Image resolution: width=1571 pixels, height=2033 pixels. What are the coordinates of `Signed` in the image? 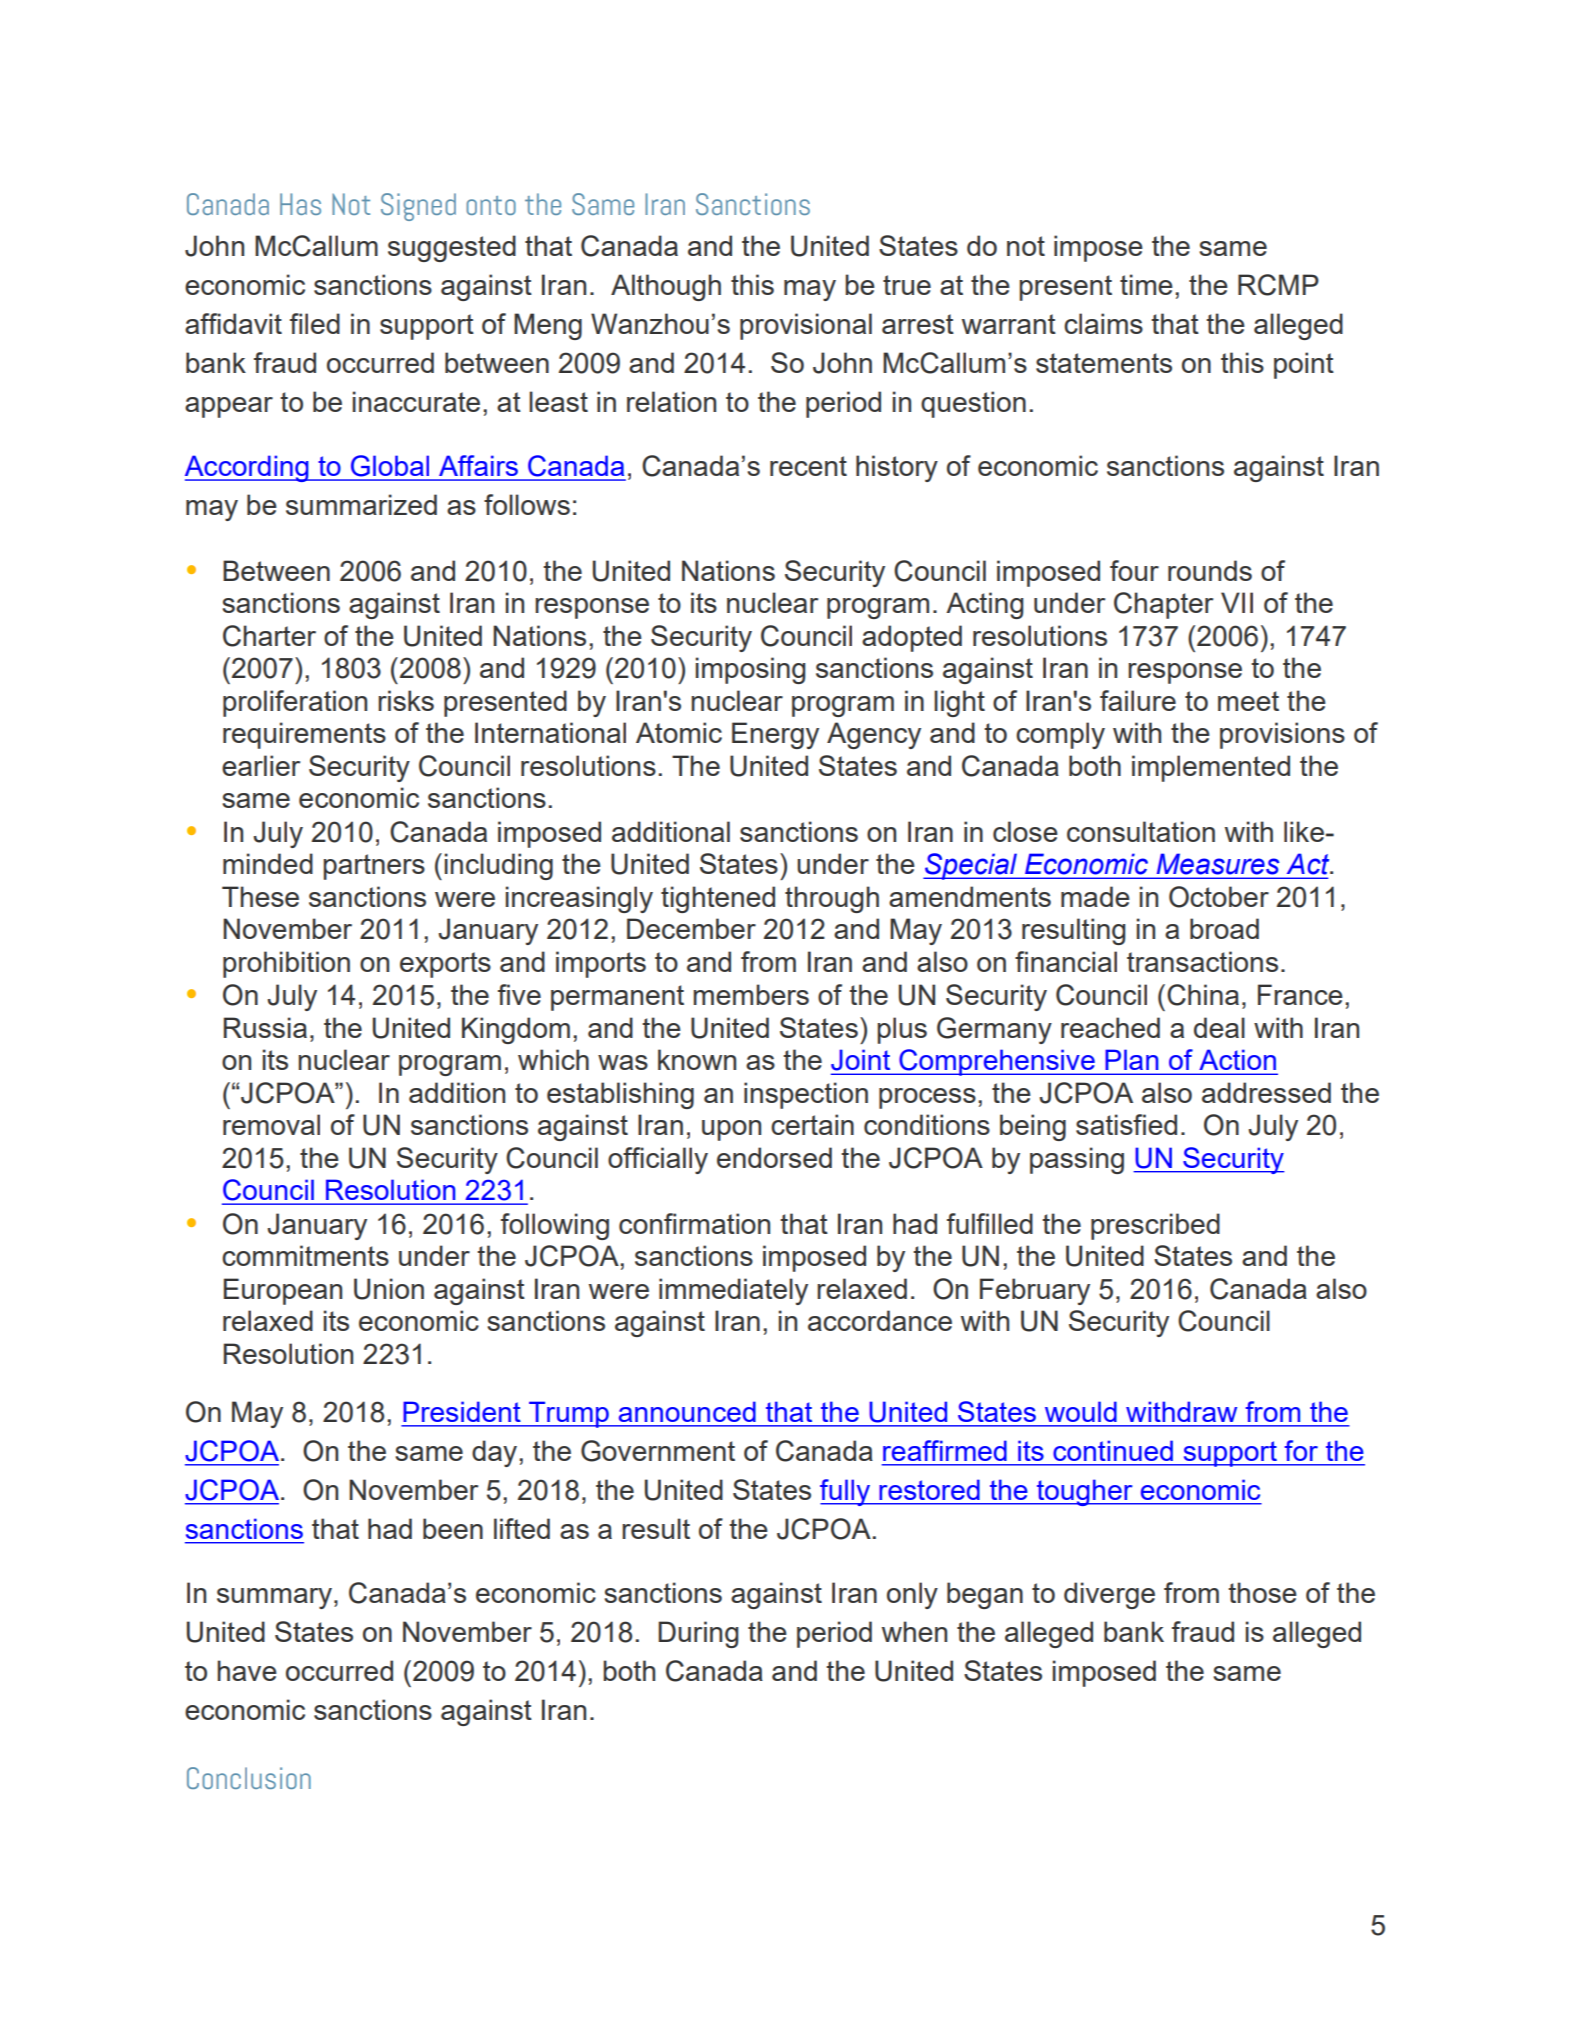 It's located at (418, 207).
